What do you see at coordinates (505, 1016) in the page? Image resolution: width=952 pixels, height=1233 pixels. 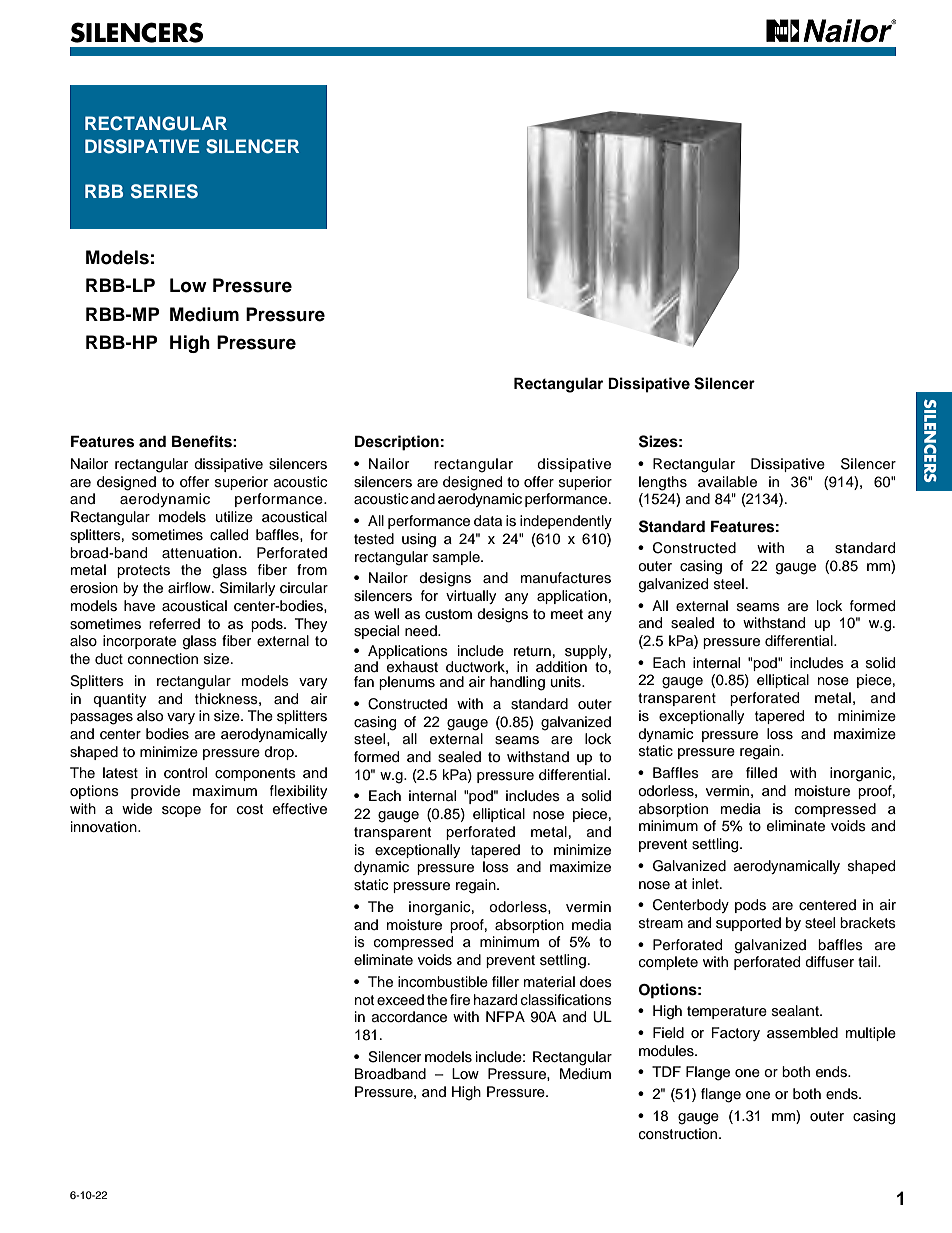 I see `NFPA` at bounding box center [505, 1016].
